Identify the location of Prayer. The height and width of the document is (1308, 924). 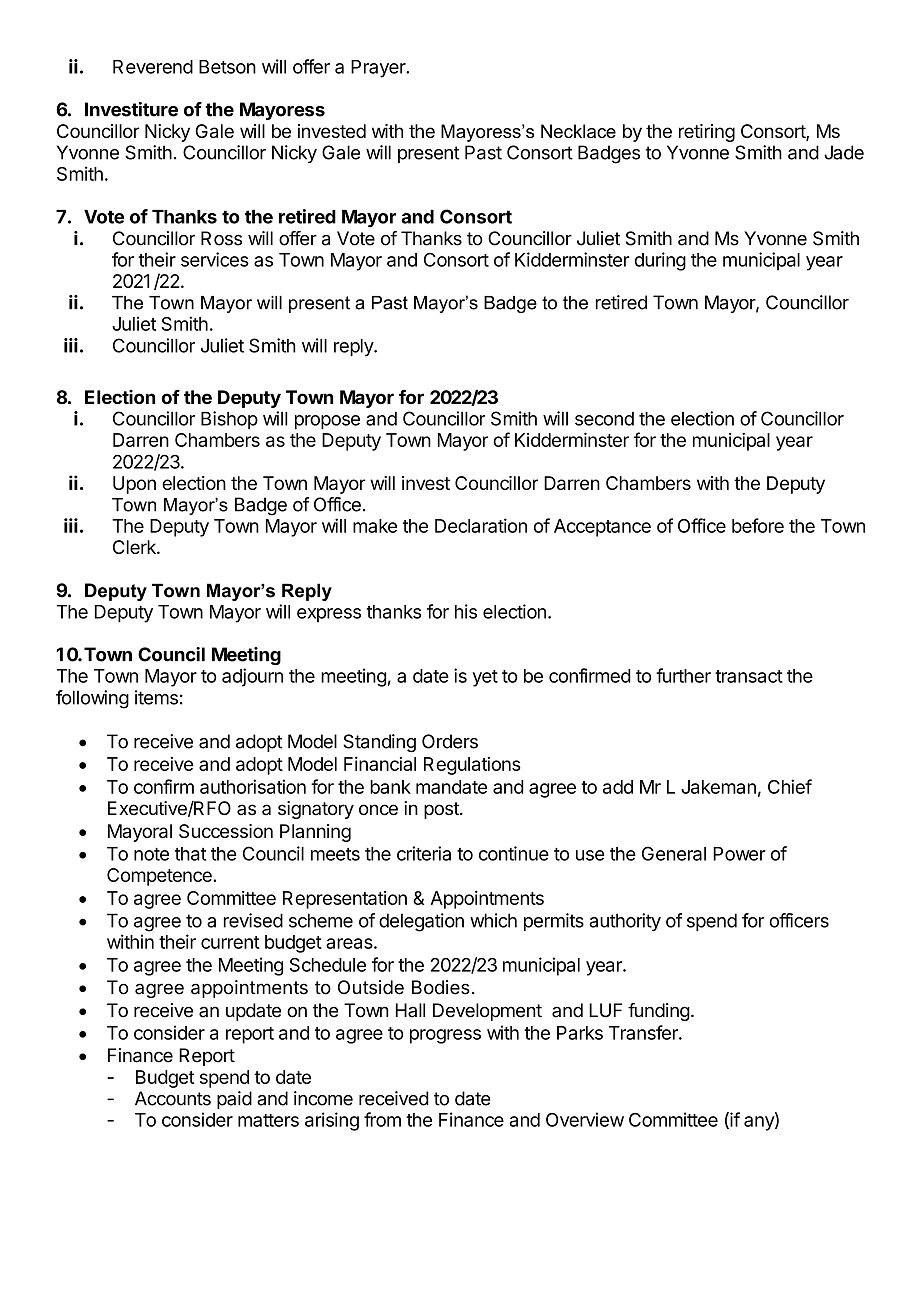
(379, 69).
